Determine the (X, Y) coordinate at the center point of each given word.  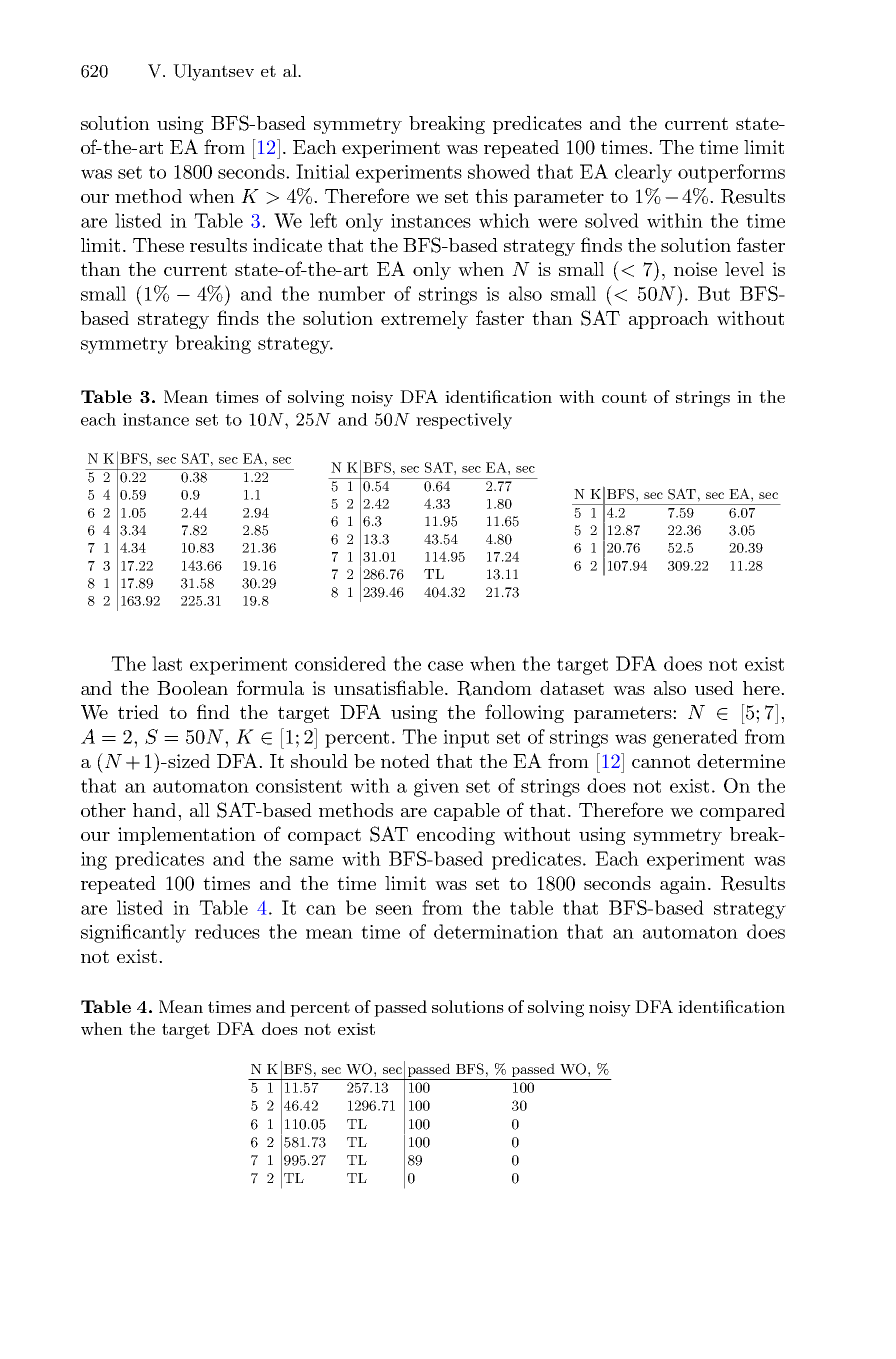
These (158, 245)
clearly (643, 173)
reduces (227, 931)
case (445, 666)
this (491, 196)
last (167, 663)
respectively (464, 421)
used (714, 688)
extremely (424, 320)
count (624, 397)
